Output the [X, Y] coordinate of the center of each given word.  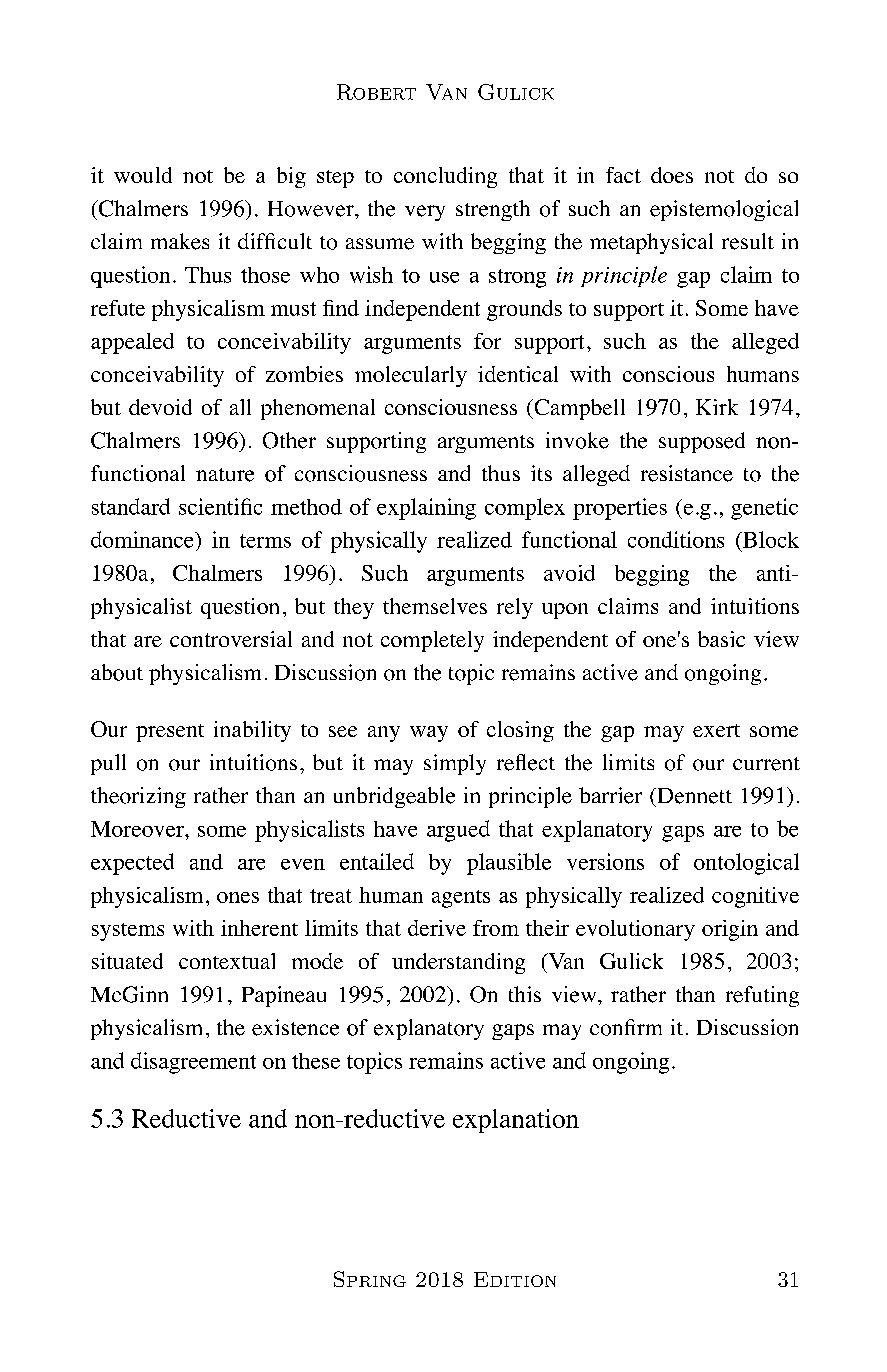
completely [432, 641]
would [143, 175]
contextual [227, 961]
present [170, 733]
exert [716, 730]
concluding [445, 177]
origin [730, 930]
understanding [458, 963]
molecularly [411, 376]
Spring [370, 1279]
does [672, 175]
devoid [160, 407]
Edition [515, 1279]
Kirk [717, 407]
